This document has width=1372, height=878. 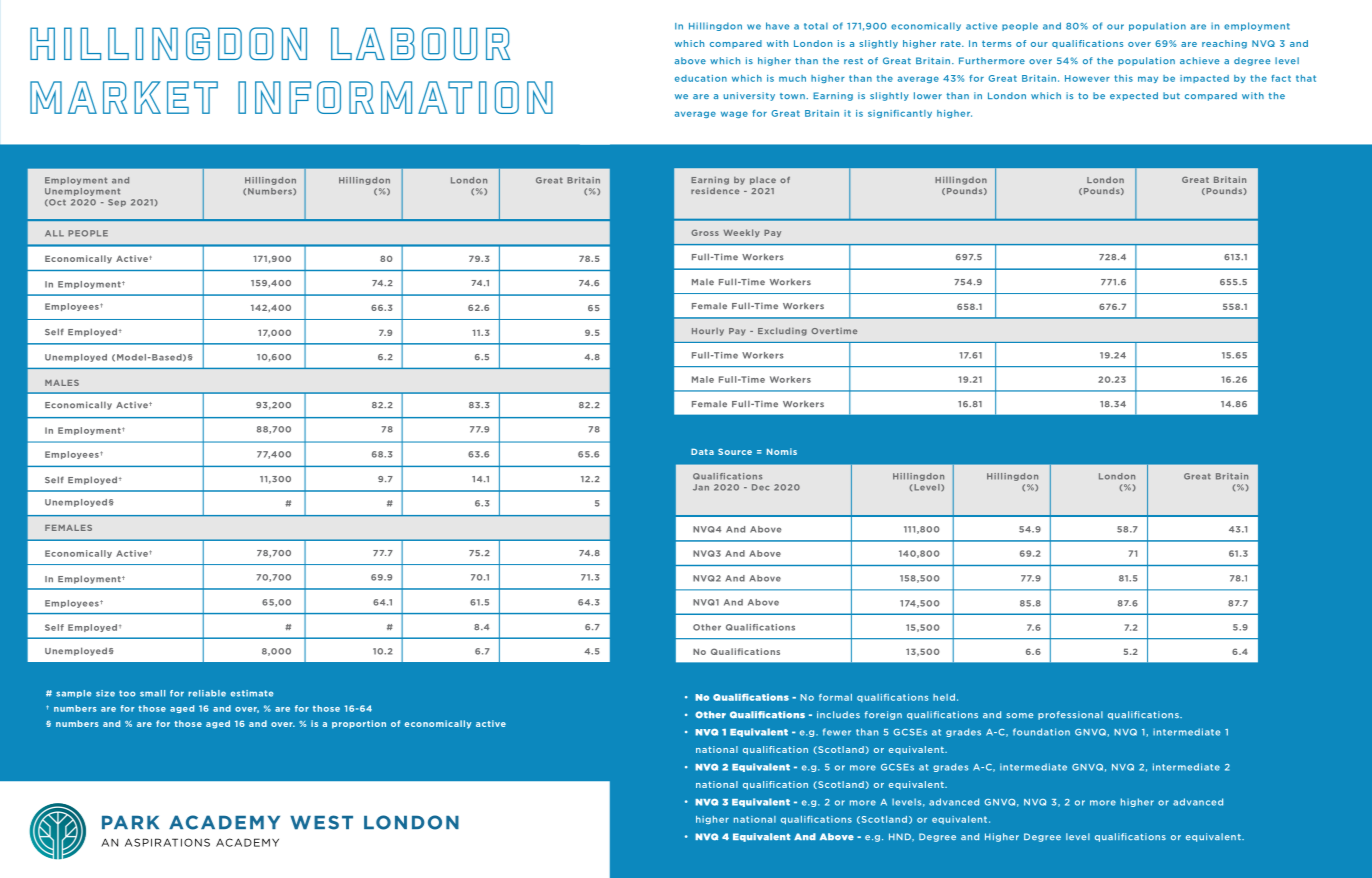 I want to click on Dec, so click(x=760, y=487).
